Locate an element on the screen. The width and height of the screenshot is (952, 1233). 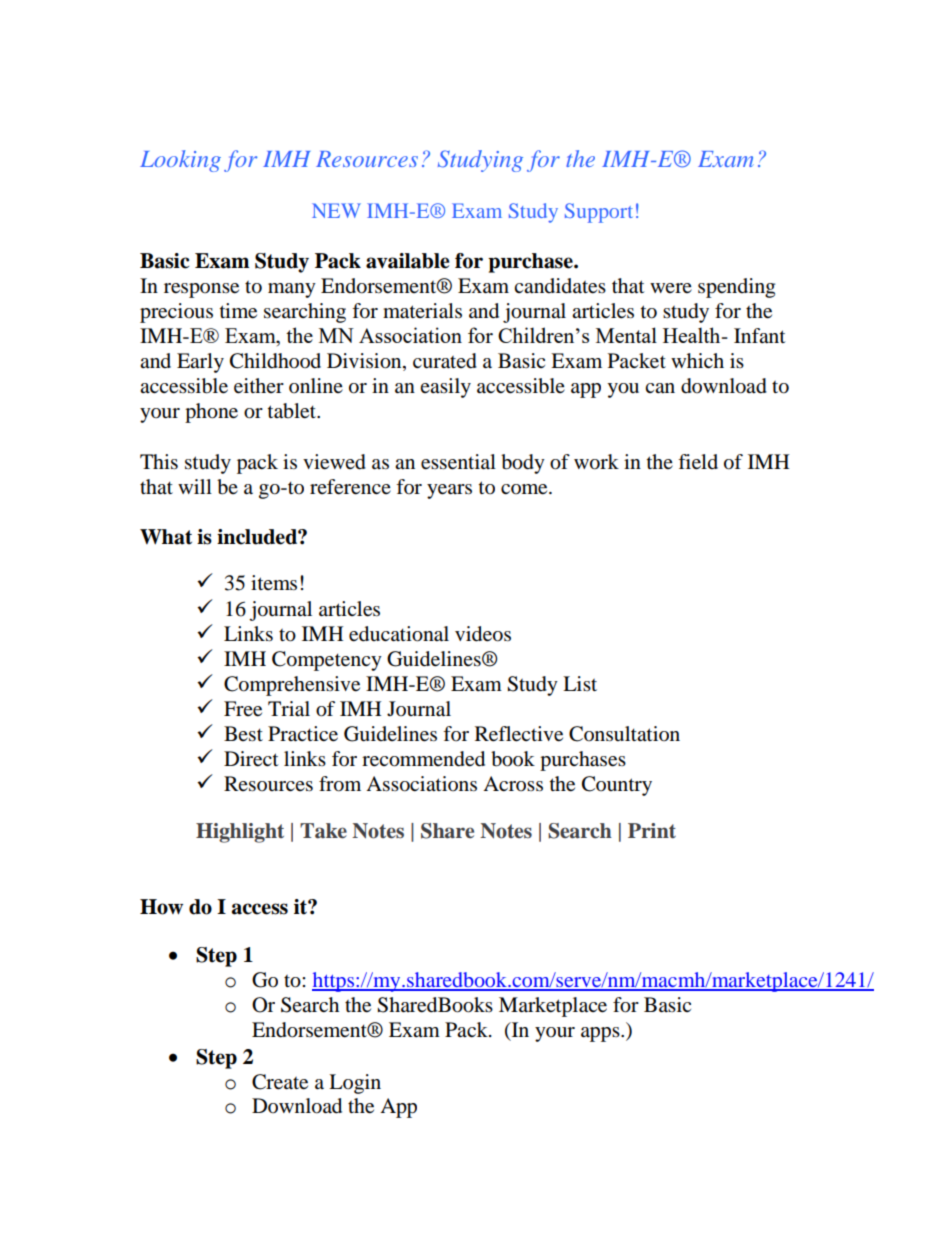
available is located at coordinates (408, 261).
